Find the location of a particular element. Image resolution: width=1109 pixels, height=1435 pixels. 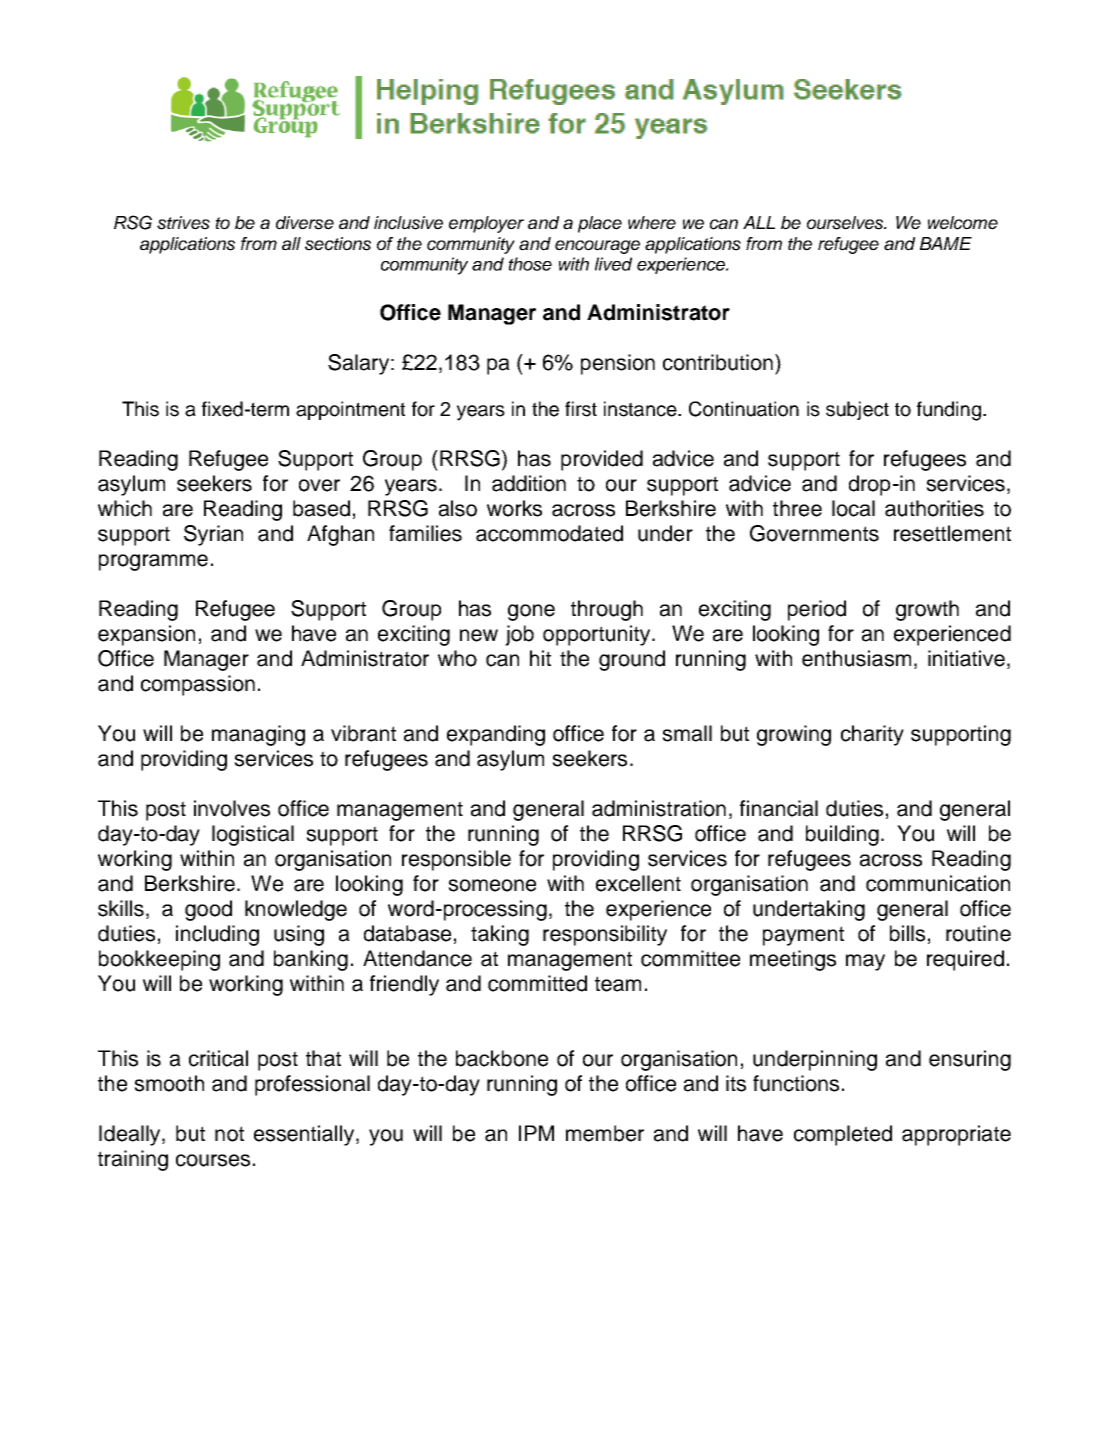

logistical is located at coordinates (253, 835).
